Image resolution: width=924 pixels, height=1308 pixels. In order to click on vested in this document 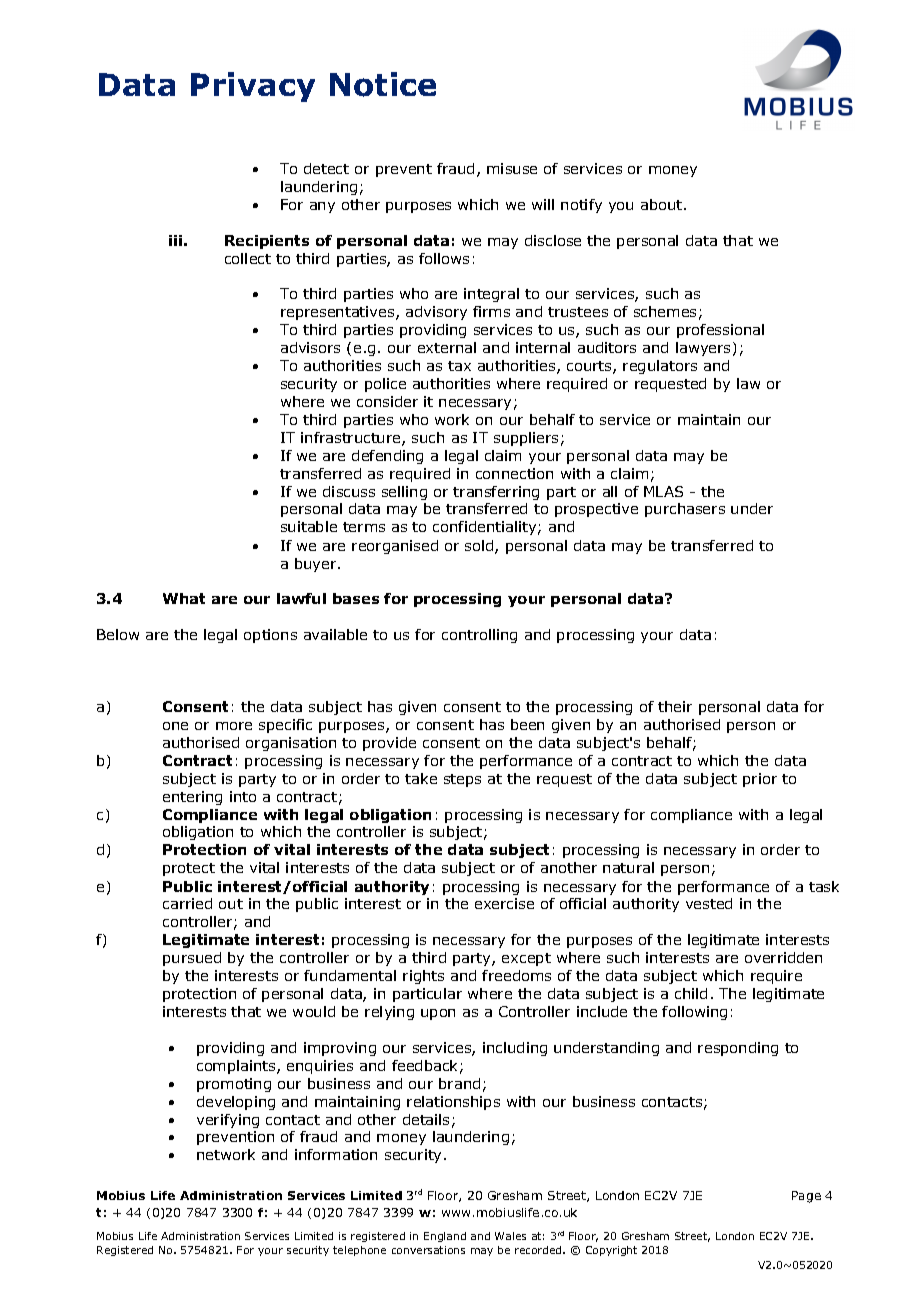, I will do `click(709, 903)`.
